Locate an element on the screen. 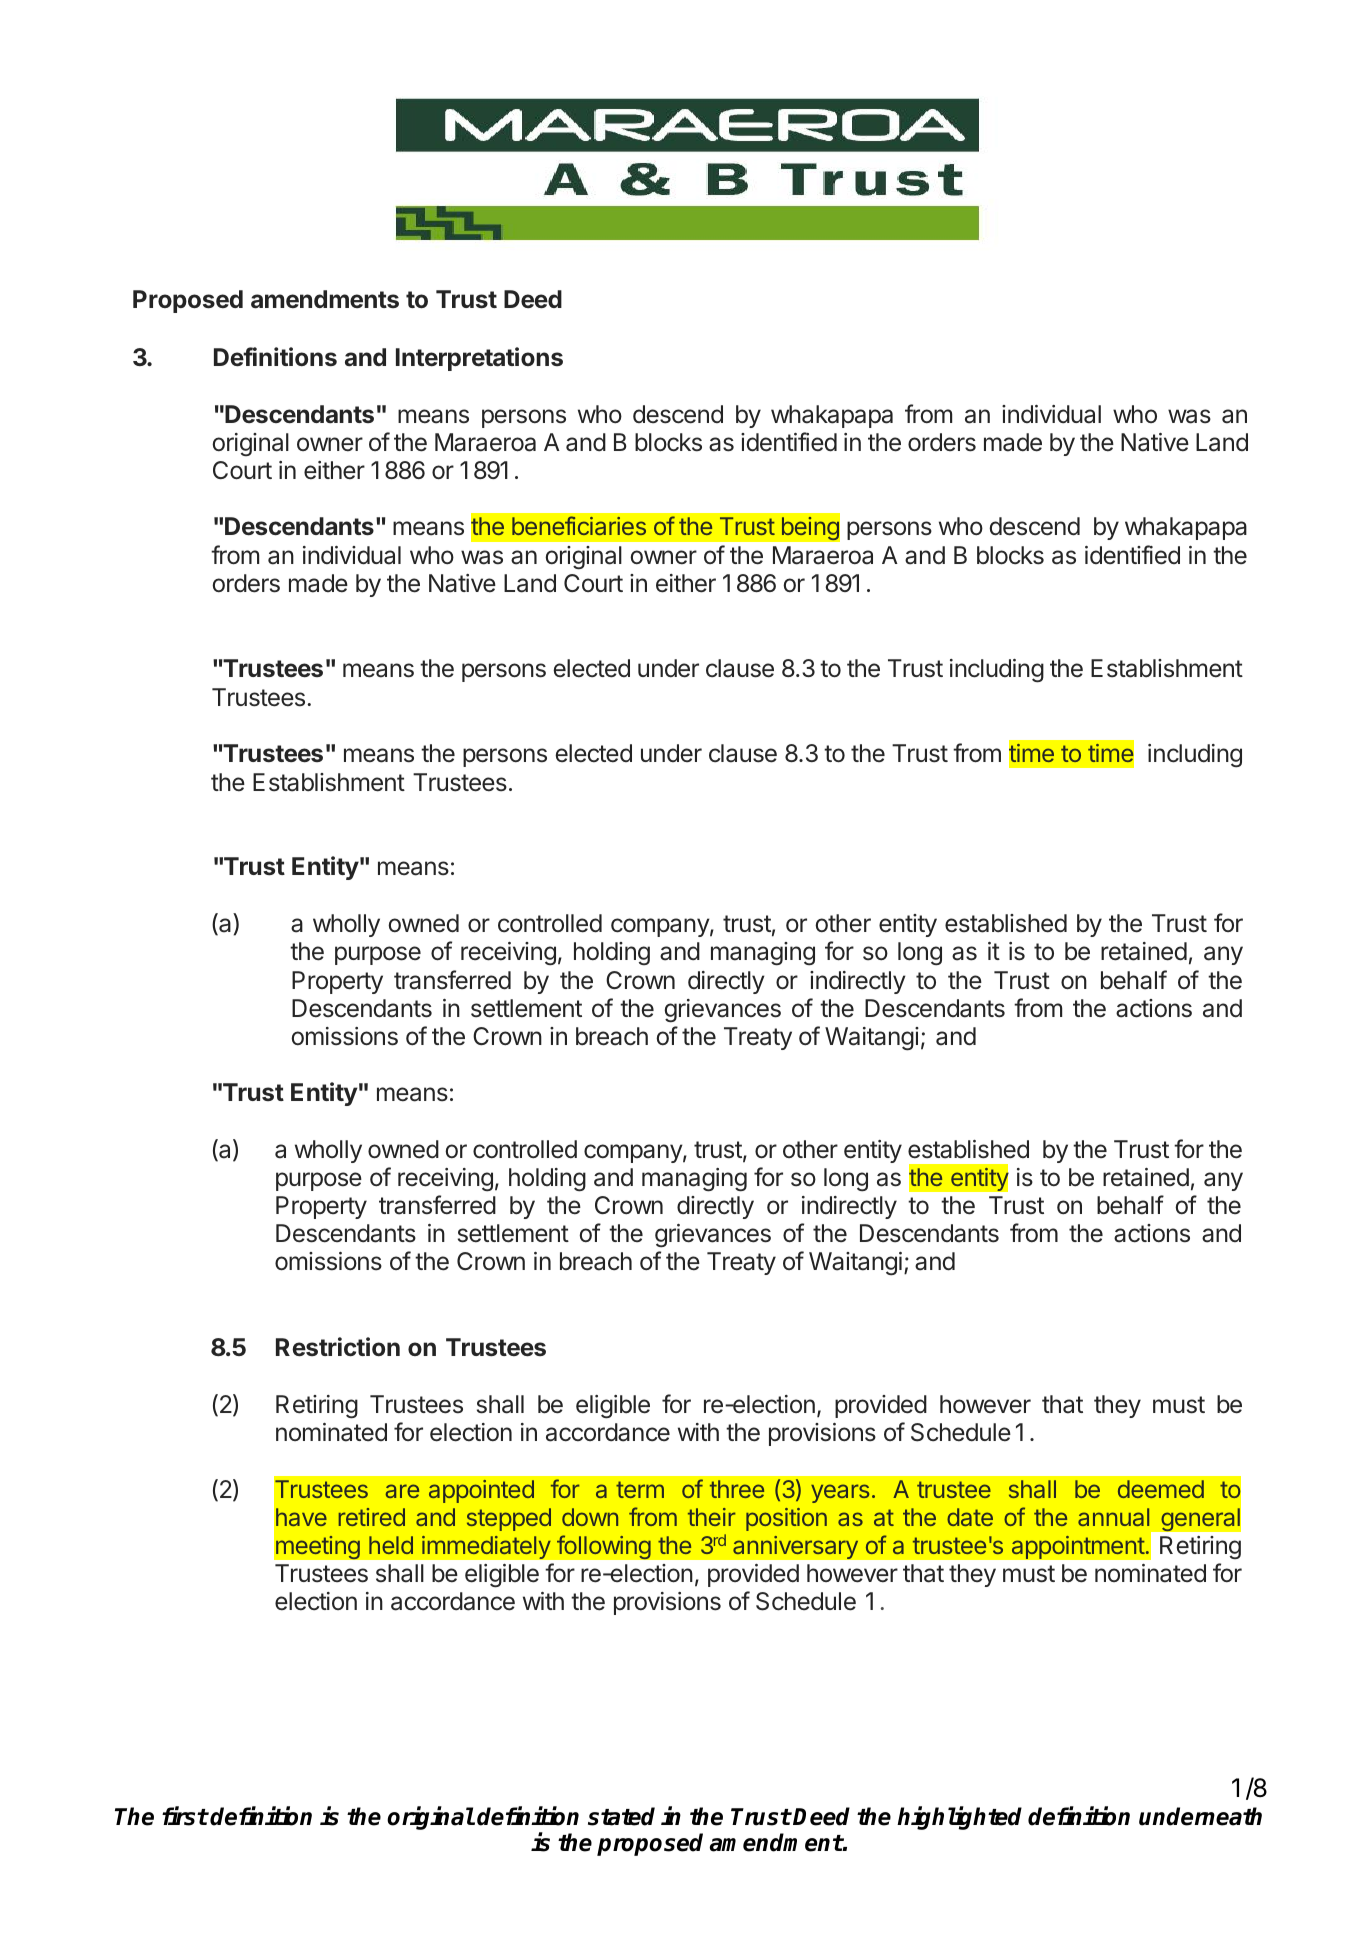  beneficiaries is located at coordinates (579, 525).
